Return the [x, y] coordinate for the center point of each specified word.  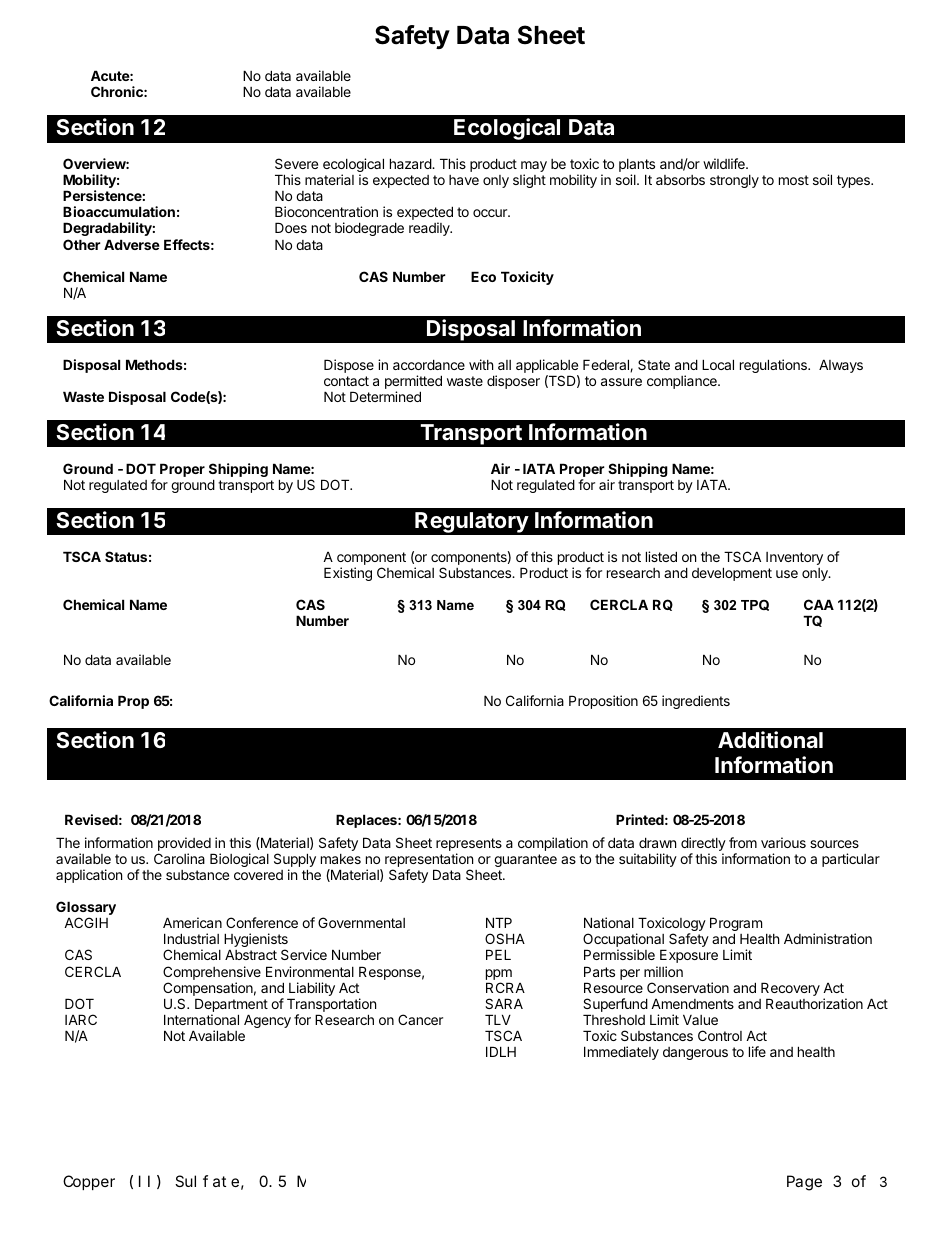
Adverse [132, 244]
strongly [734, 181]
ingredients [696, 702]
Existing [348, 574]
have [464, 180]
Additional [770, 740]
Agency [267, 1021]
